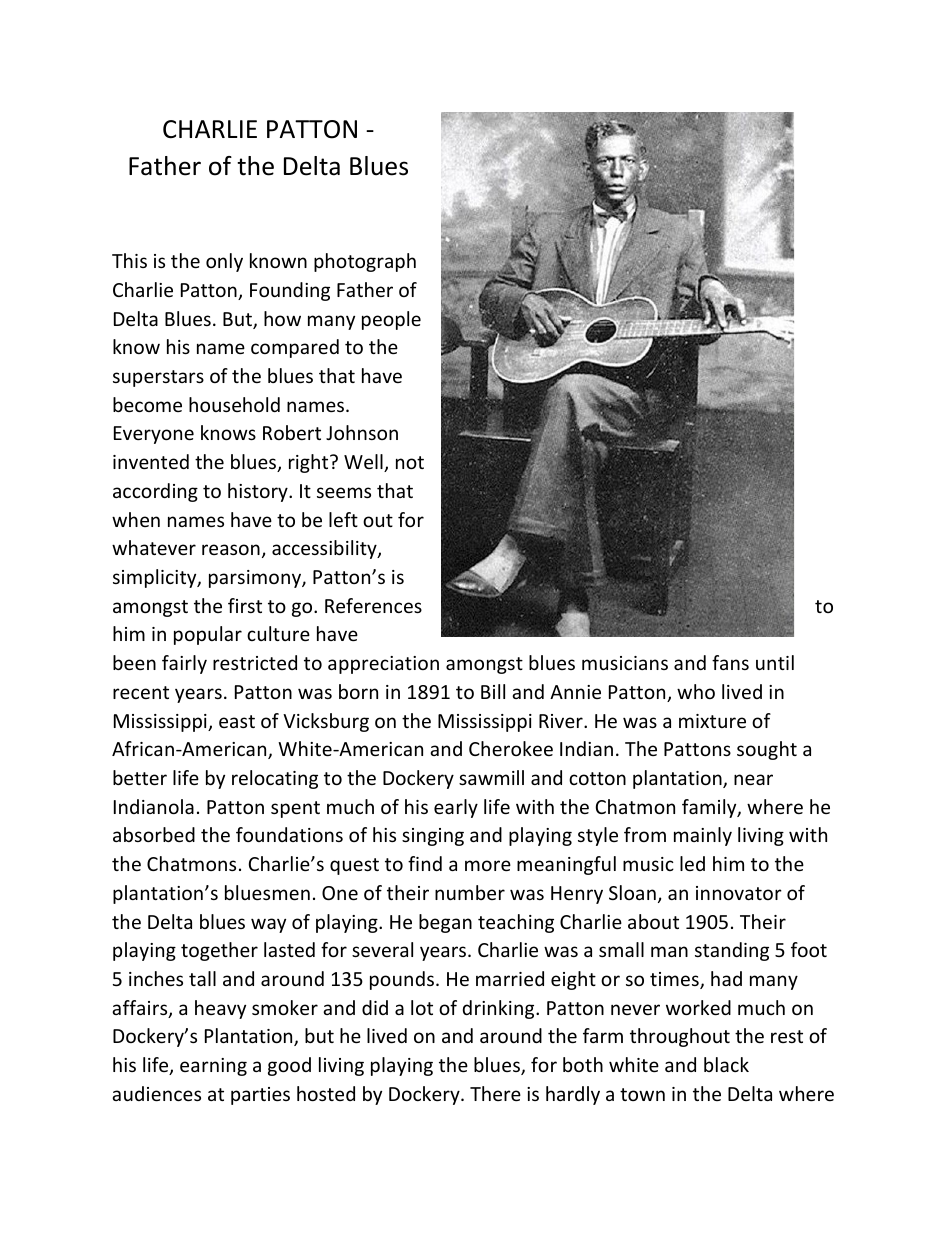  Describe the element at coordinates (365, 262) in the image. I see `photograph` at that location.
